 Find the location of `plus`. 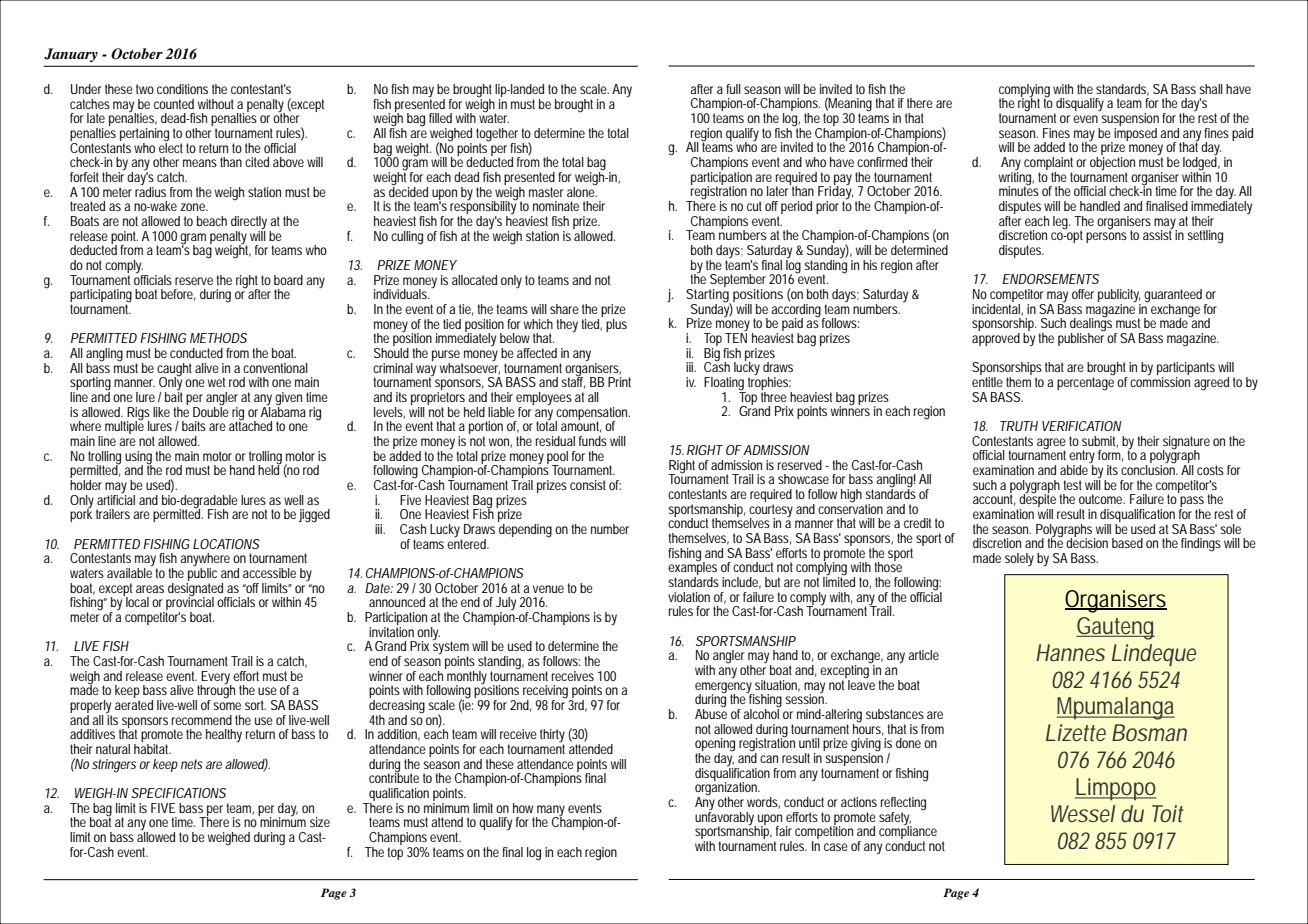

plus is located at coordinates (616, 325).
